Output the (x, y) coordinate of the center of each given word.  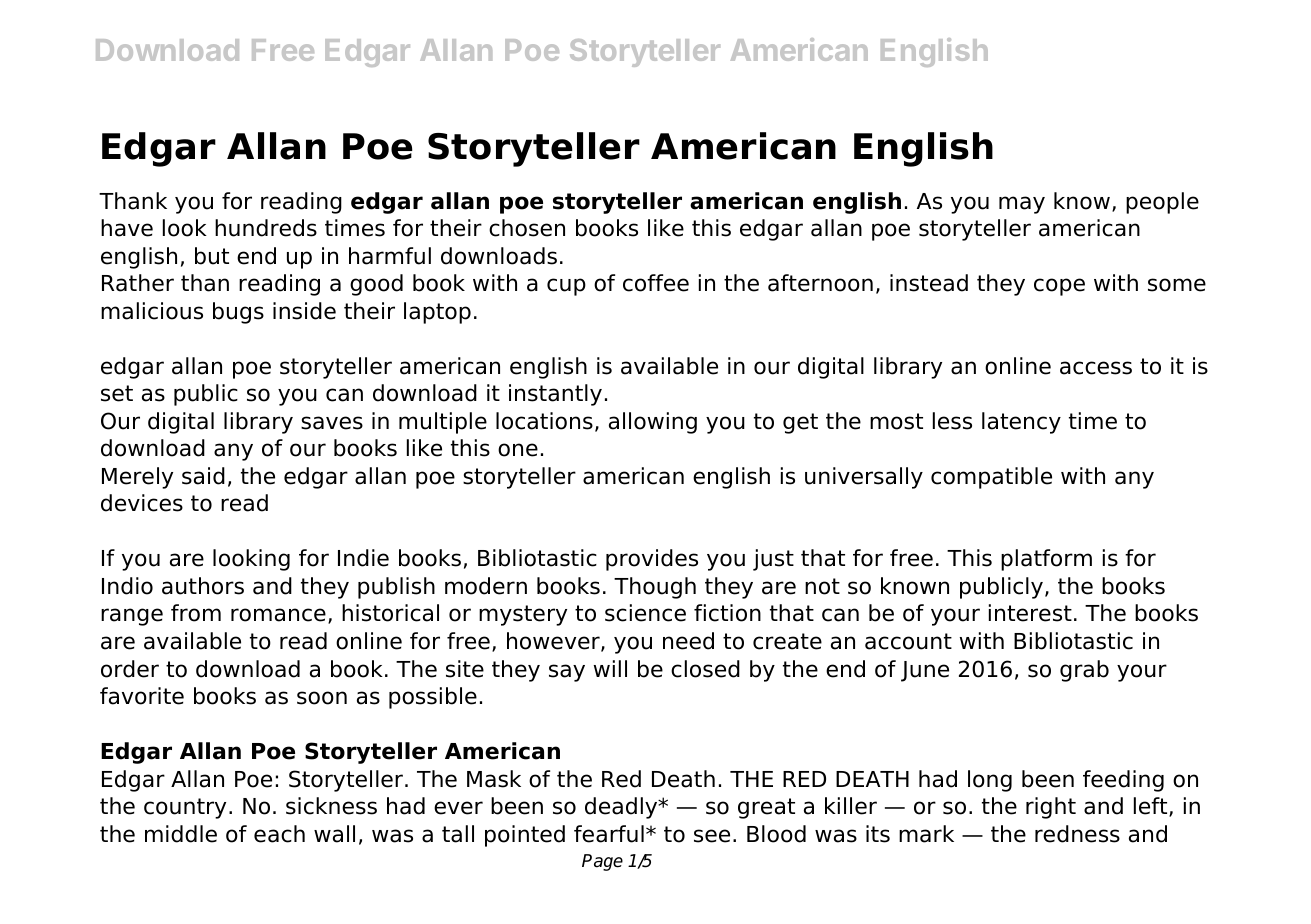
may (1022, 205)
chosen (527, 228)
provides (652, 560)
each (279, 834)
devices (142, 503)
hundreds (266, 228)
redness (1077, 834)
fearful (609, 834)
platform (1046, 560)
